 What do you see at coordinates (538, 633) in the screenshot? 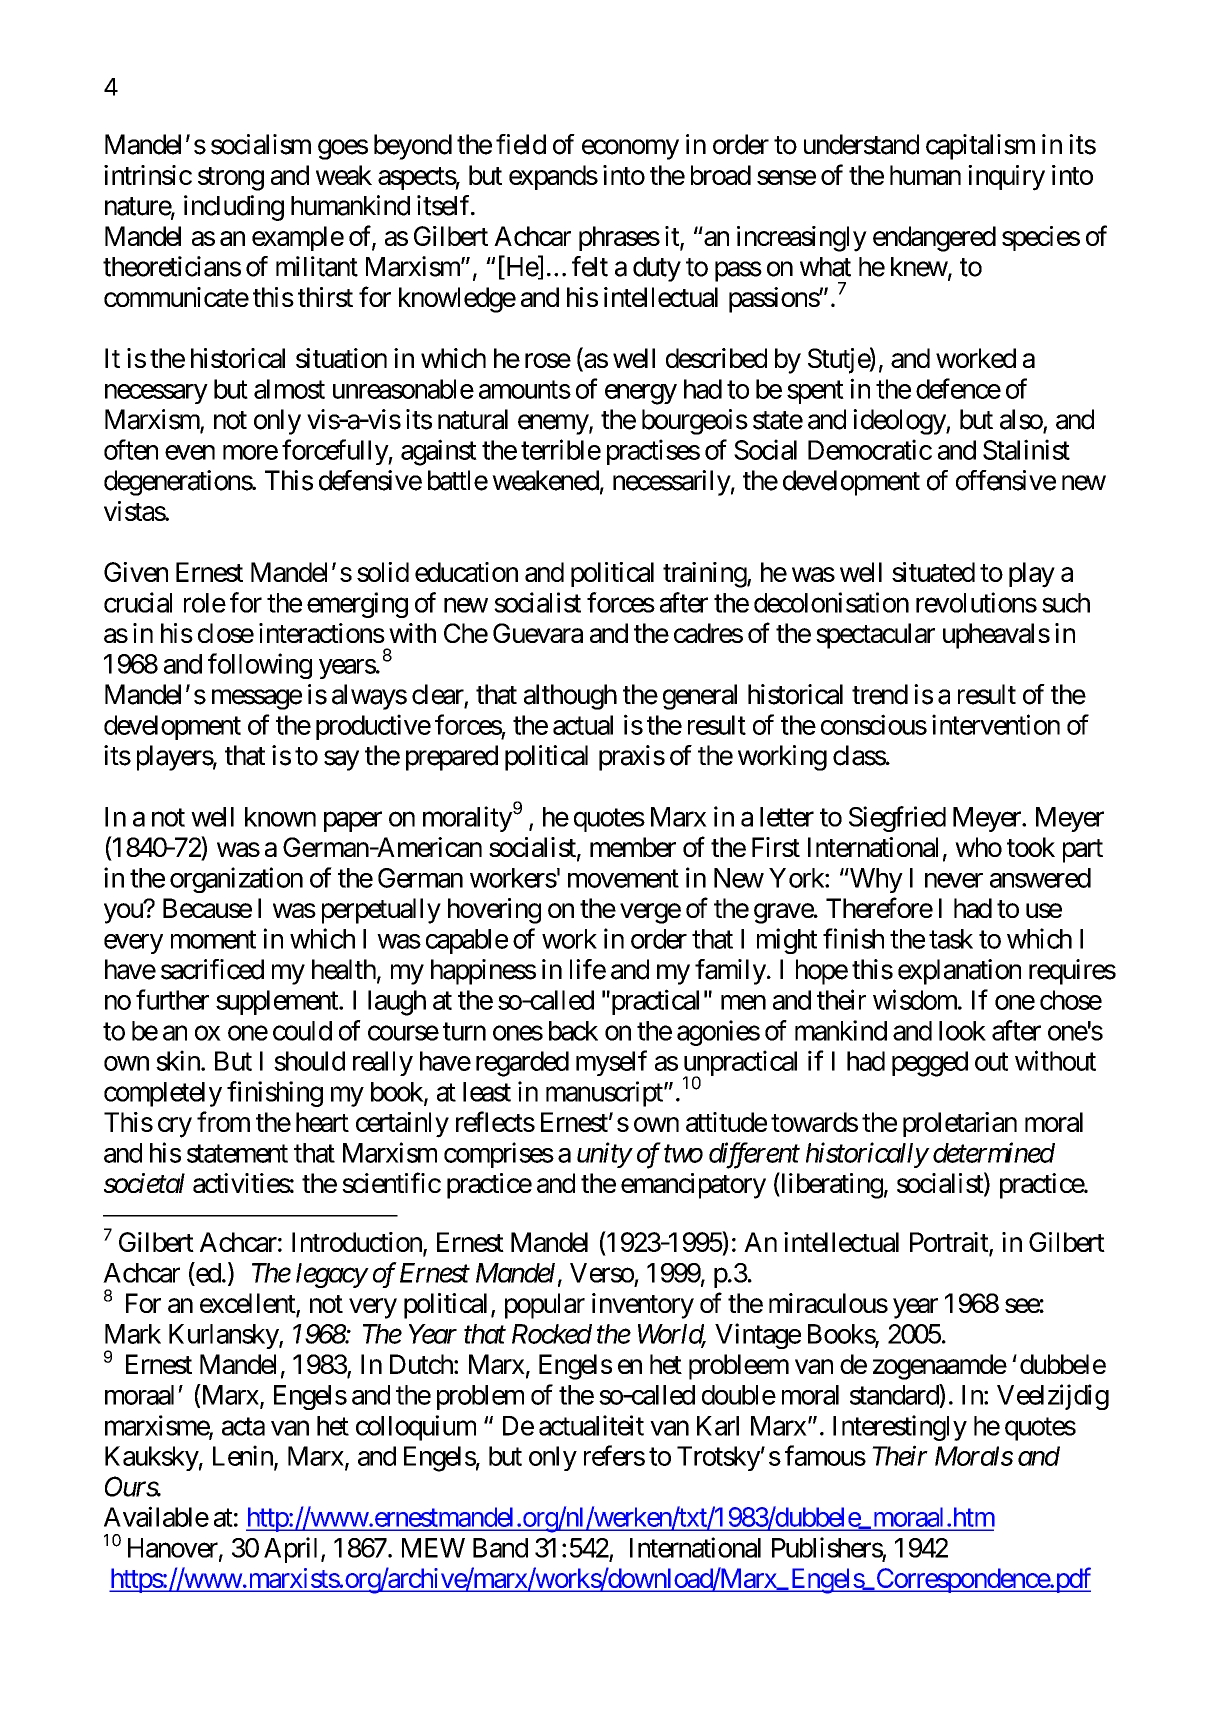
I see `Guevara` at bounding box center [538, 633].
